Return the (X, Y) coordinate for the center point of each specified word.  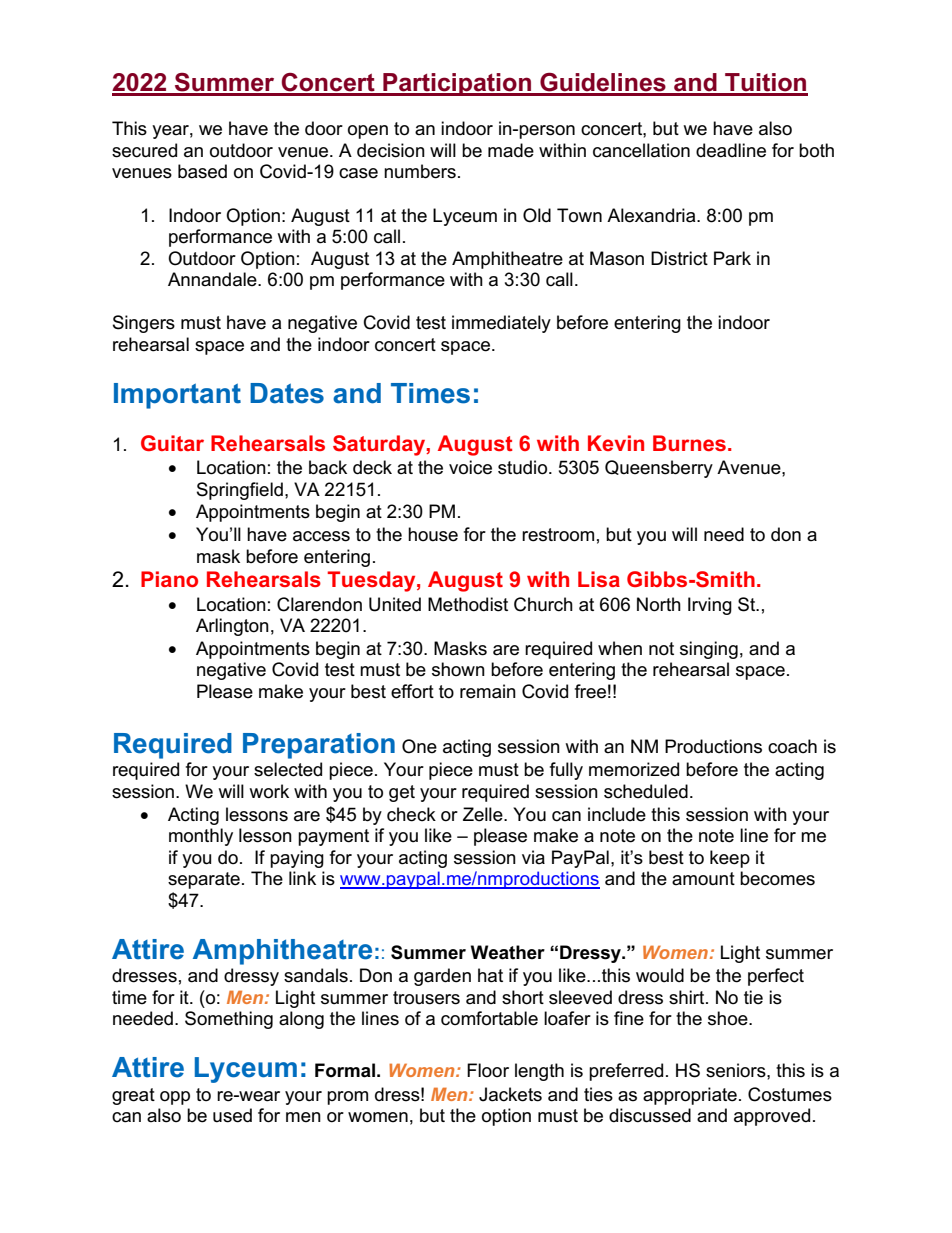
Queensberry (659, 469)
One (419, 746)
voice (470, 467)
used (232, 1115)
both (816, 150)
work (269, 791)
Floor (488, 1070)
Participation (457, 84)
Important (177, 396)
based (202, 171)
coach (792, 746)
